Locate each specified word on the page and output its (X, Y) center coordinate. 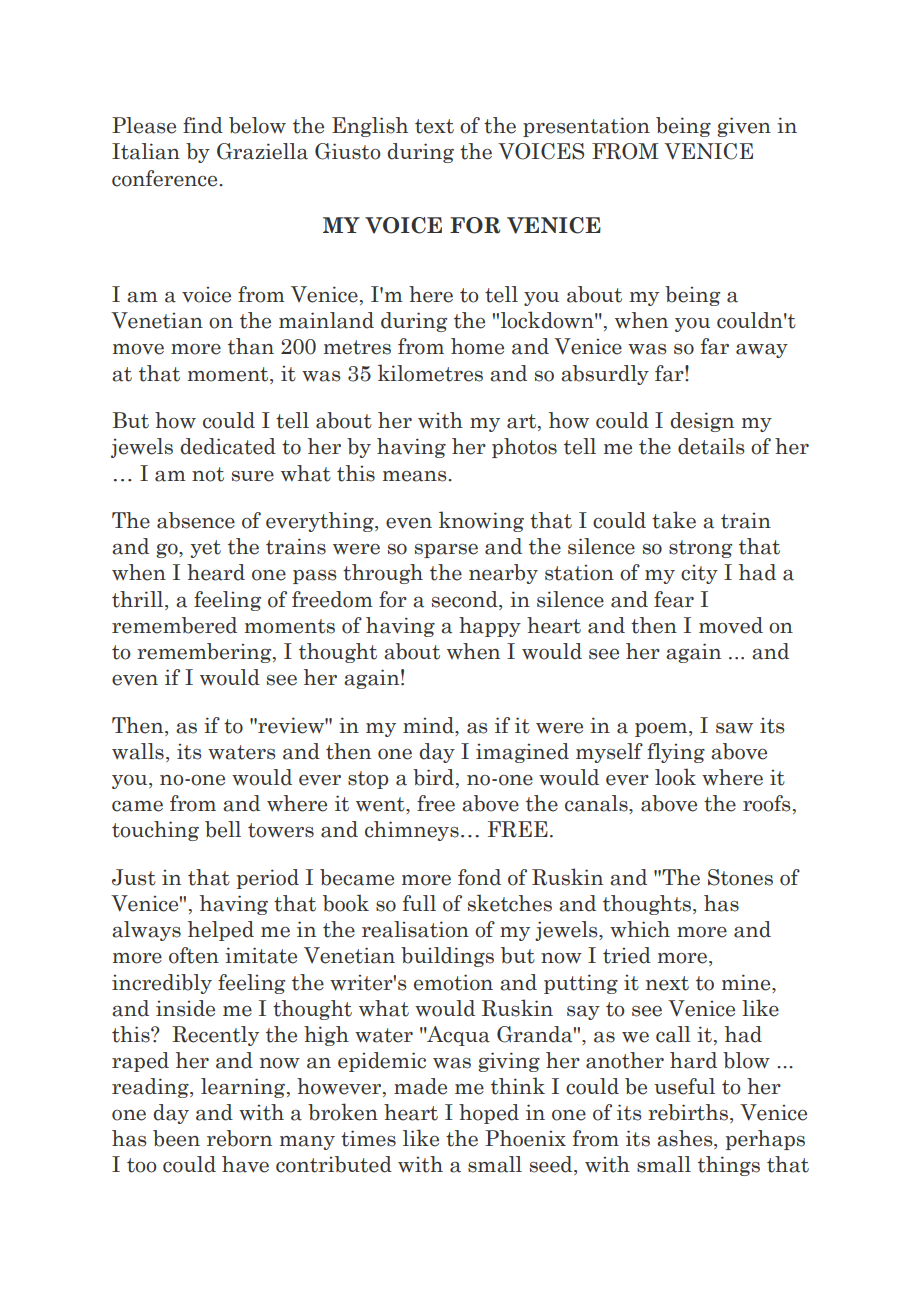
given (744, 127)
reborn (239, 1138)
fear (674, 599)
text (434, 126)
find (203, 125)
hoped (489, 1114)
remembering (205, 653)
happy (490, 627)
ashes (686, 1139)
